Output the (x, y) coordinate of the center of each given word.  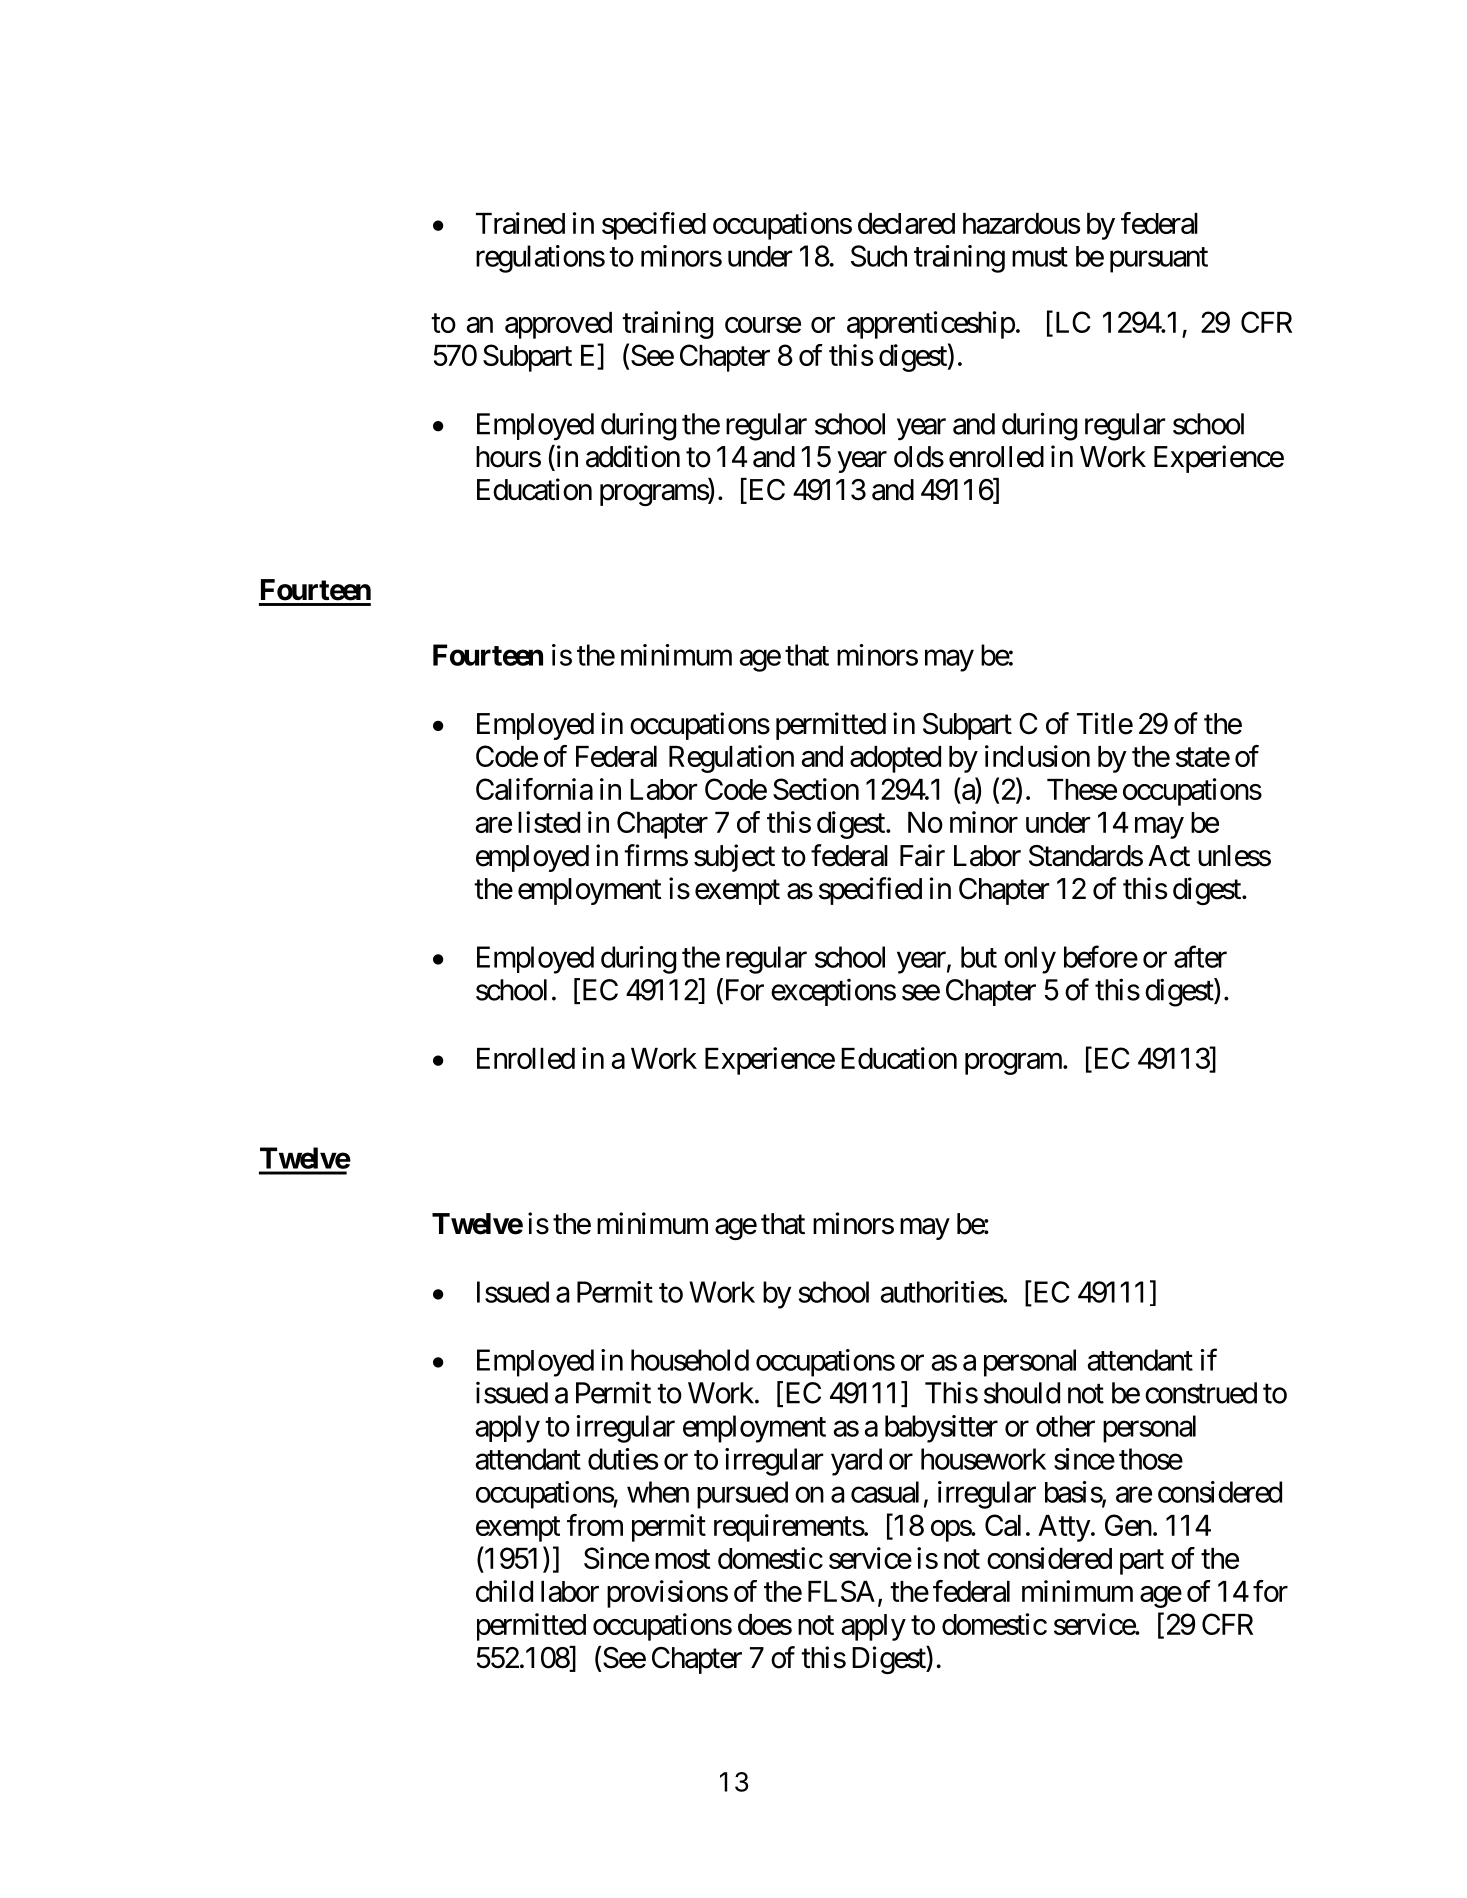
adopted (895, 759)
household (690, 1360)
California (534, 789)
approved (558, 325)
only (1030, 960)
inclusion (1037, 756)
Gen (1128, 1525)
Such (879, 256)
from (595, 1525)
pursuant (1159, 260)
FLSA (841, 1591)
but (979, 957)
